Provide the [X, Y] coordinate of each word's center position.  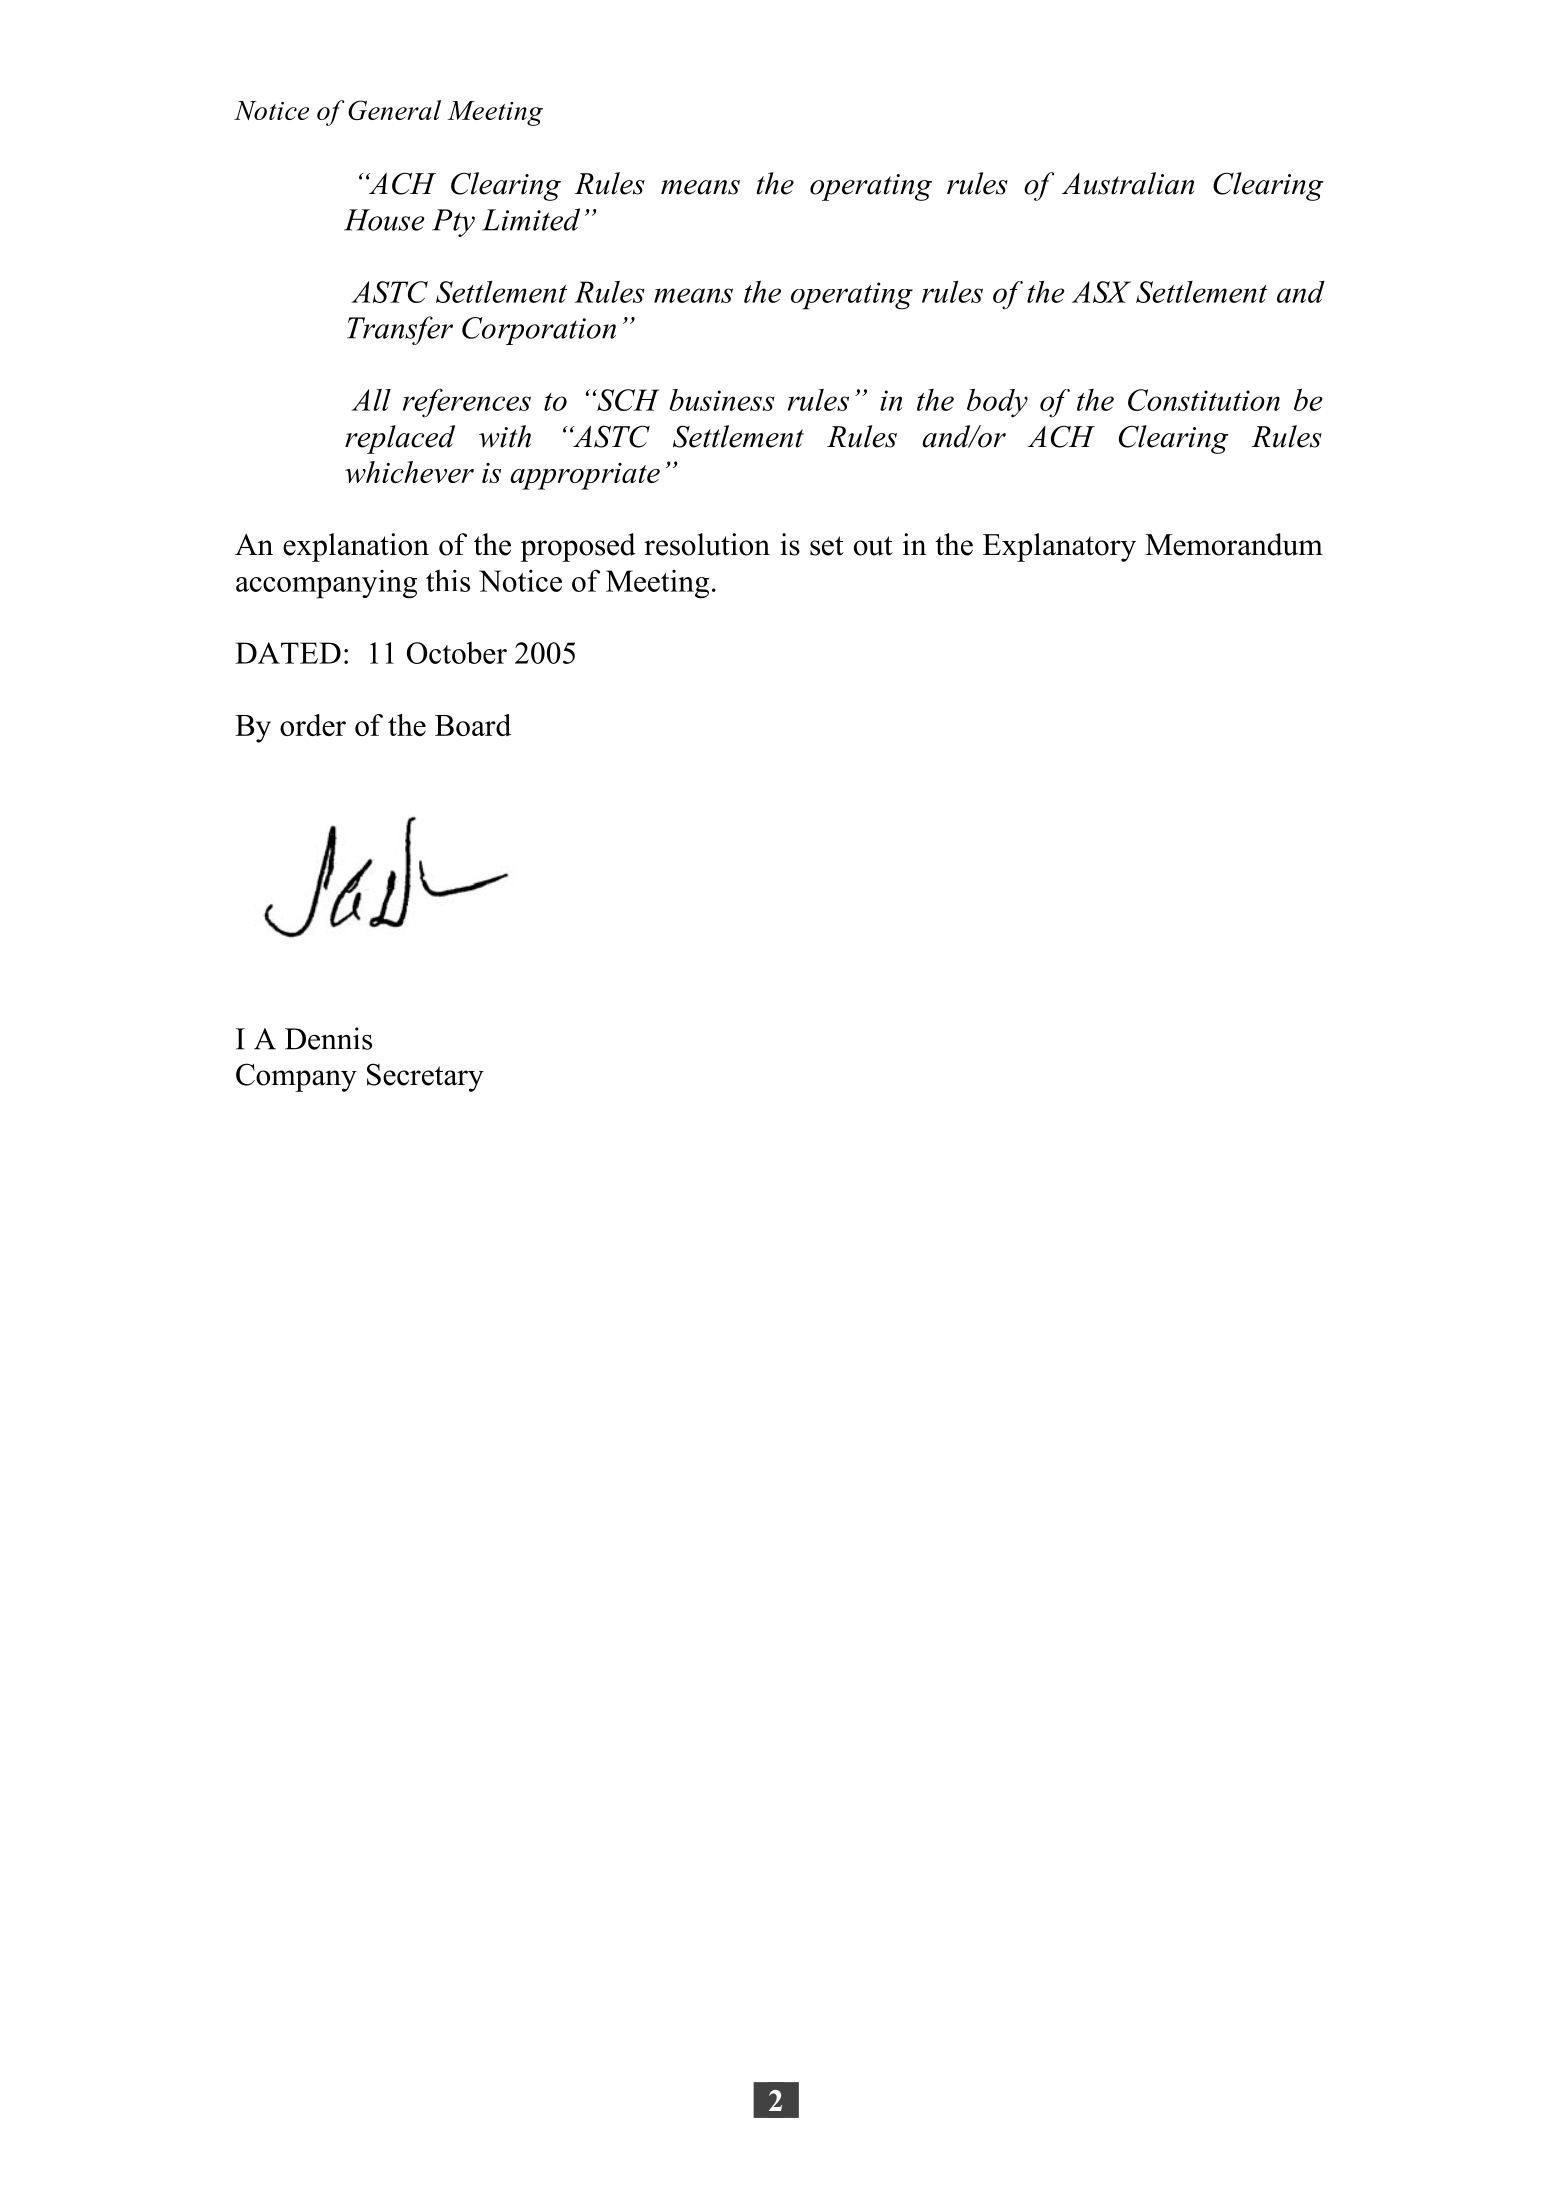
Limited [531, 219]
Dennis [328, 1038]
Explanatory [1059, 547]
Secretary [425, 1077]
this [448, 580]
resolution [707, 544]
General [394, 110]
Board [473, 725]
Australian [1128, 183]
